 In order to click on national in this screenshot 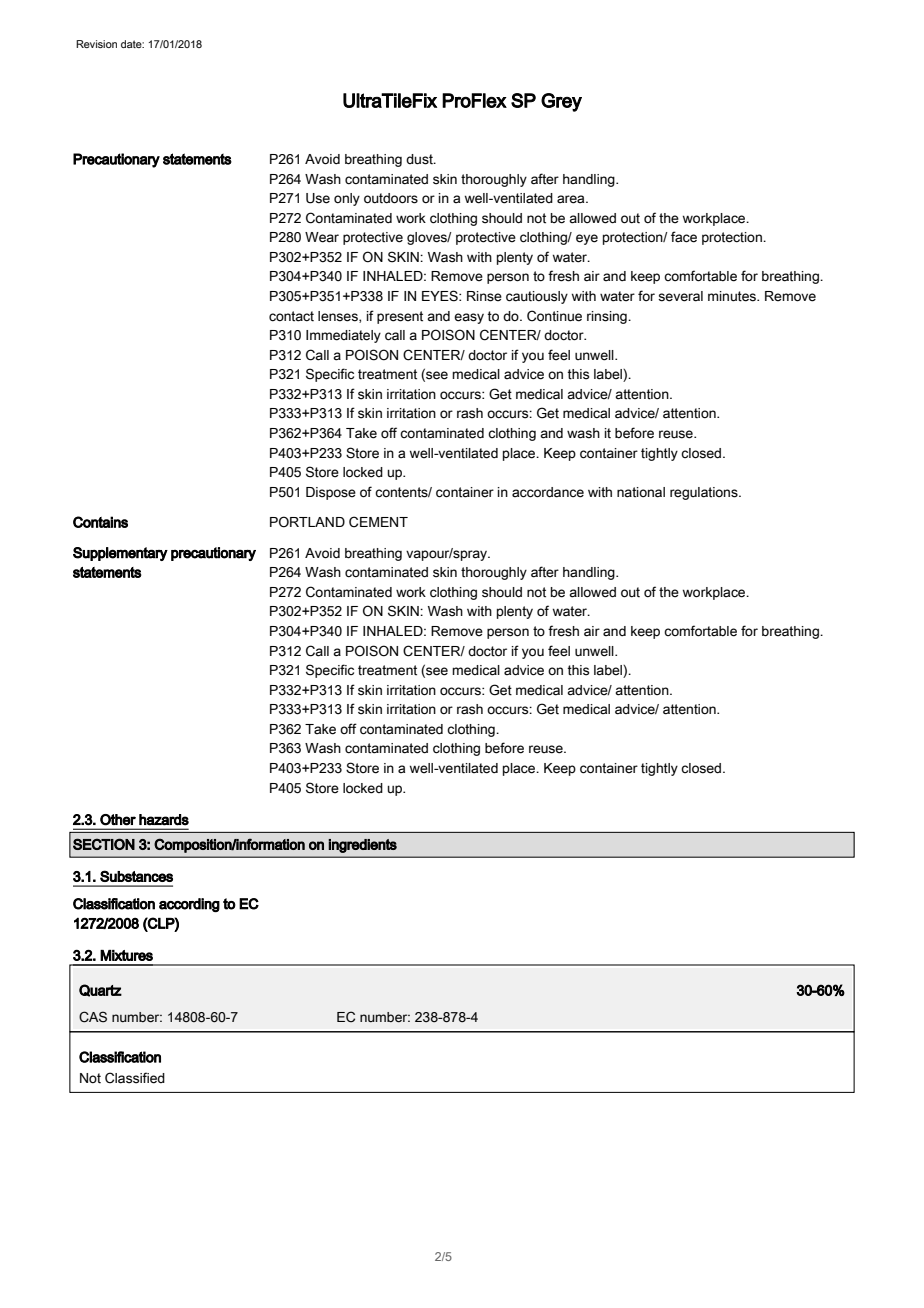, I will do `click(641, 492)`.
